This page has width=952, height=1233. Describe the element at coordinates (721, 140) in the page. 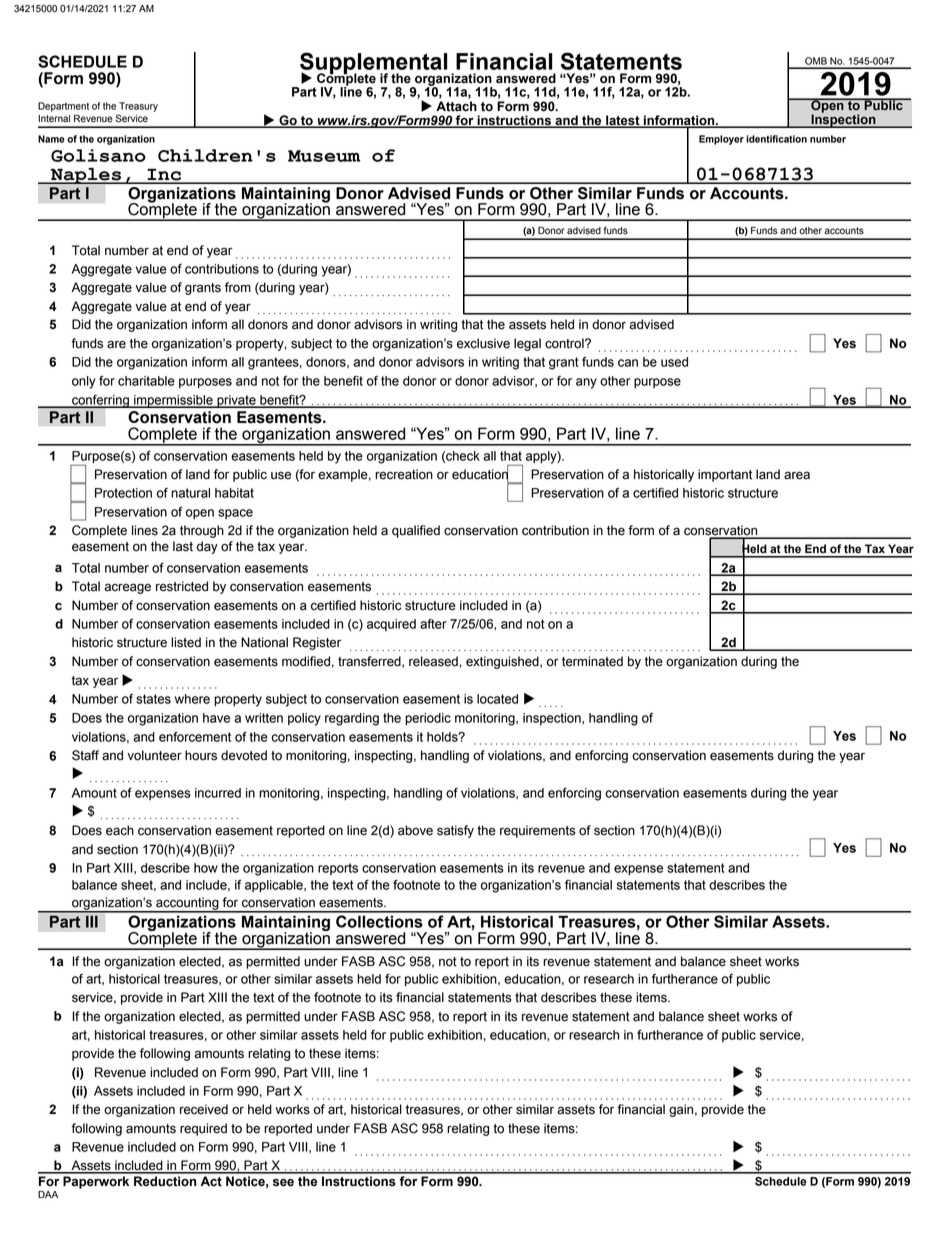

I see `Employer` at that location.
